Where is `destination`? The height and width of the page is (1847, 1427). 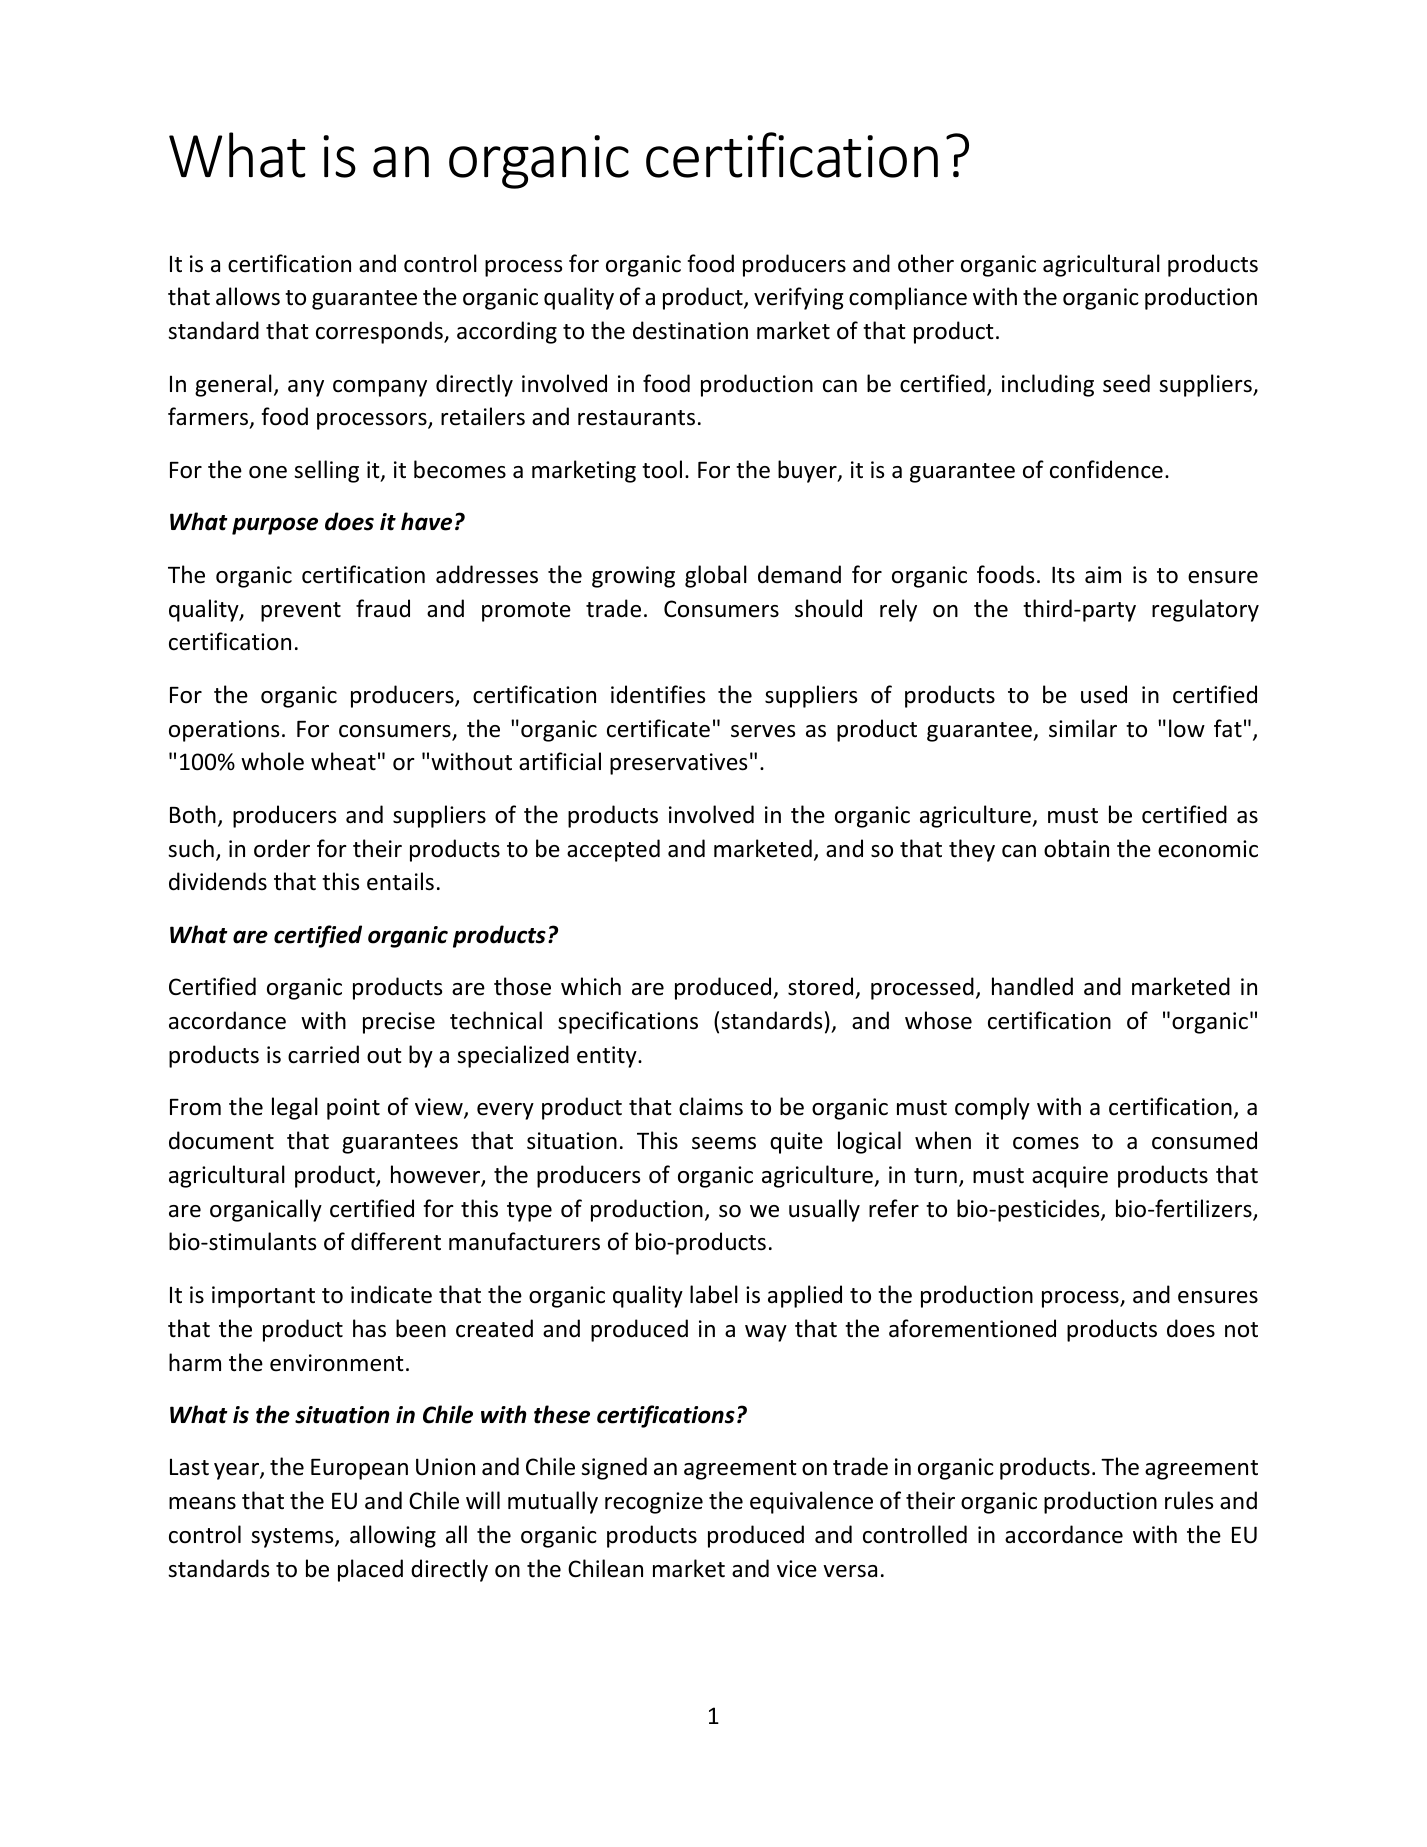 destination is located at coordinates (690, 330).
